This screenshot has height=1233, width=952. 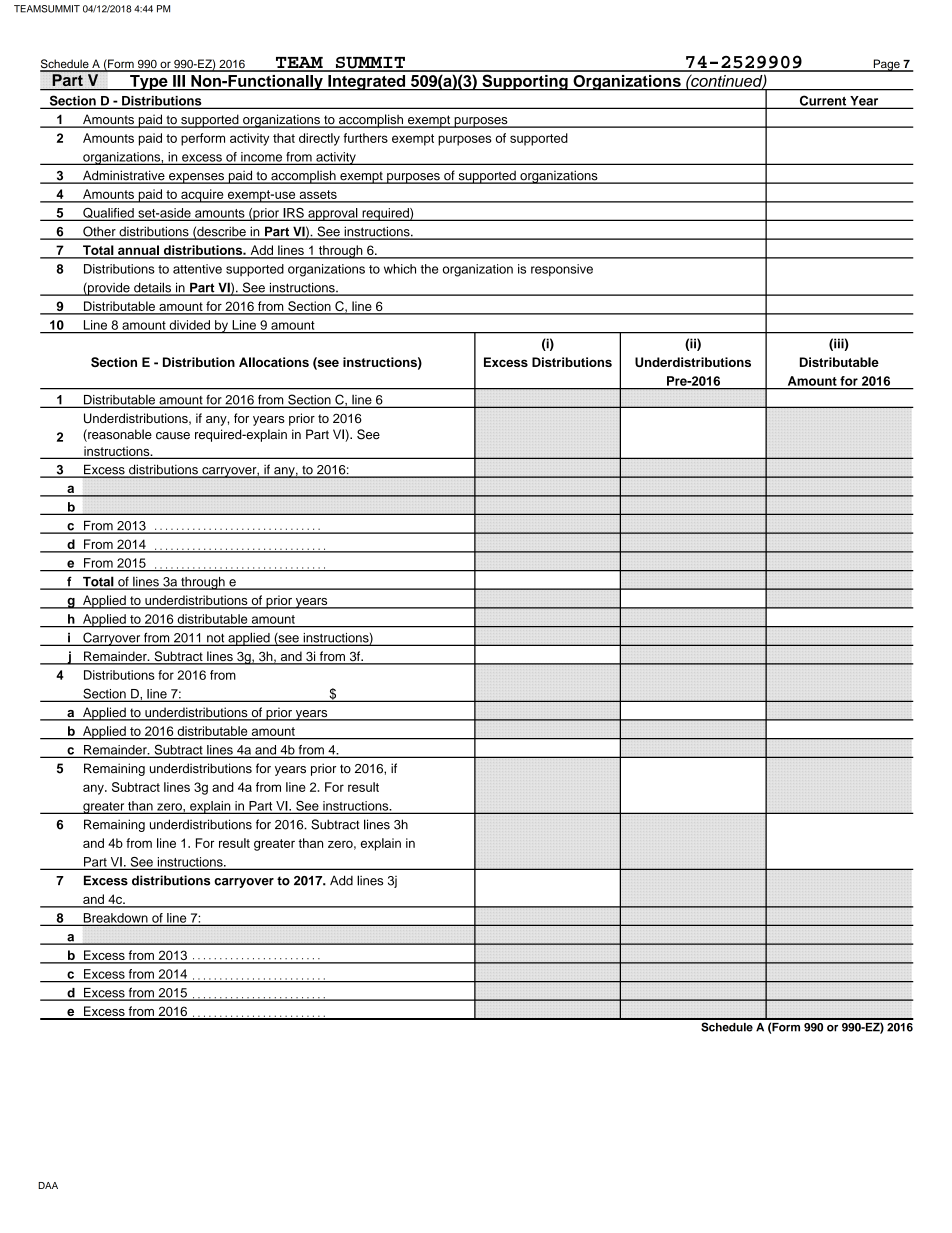 What do you see at coordinates (149, 83) in the screenshot?
I see `Type` at bounding box center [149, 83].
